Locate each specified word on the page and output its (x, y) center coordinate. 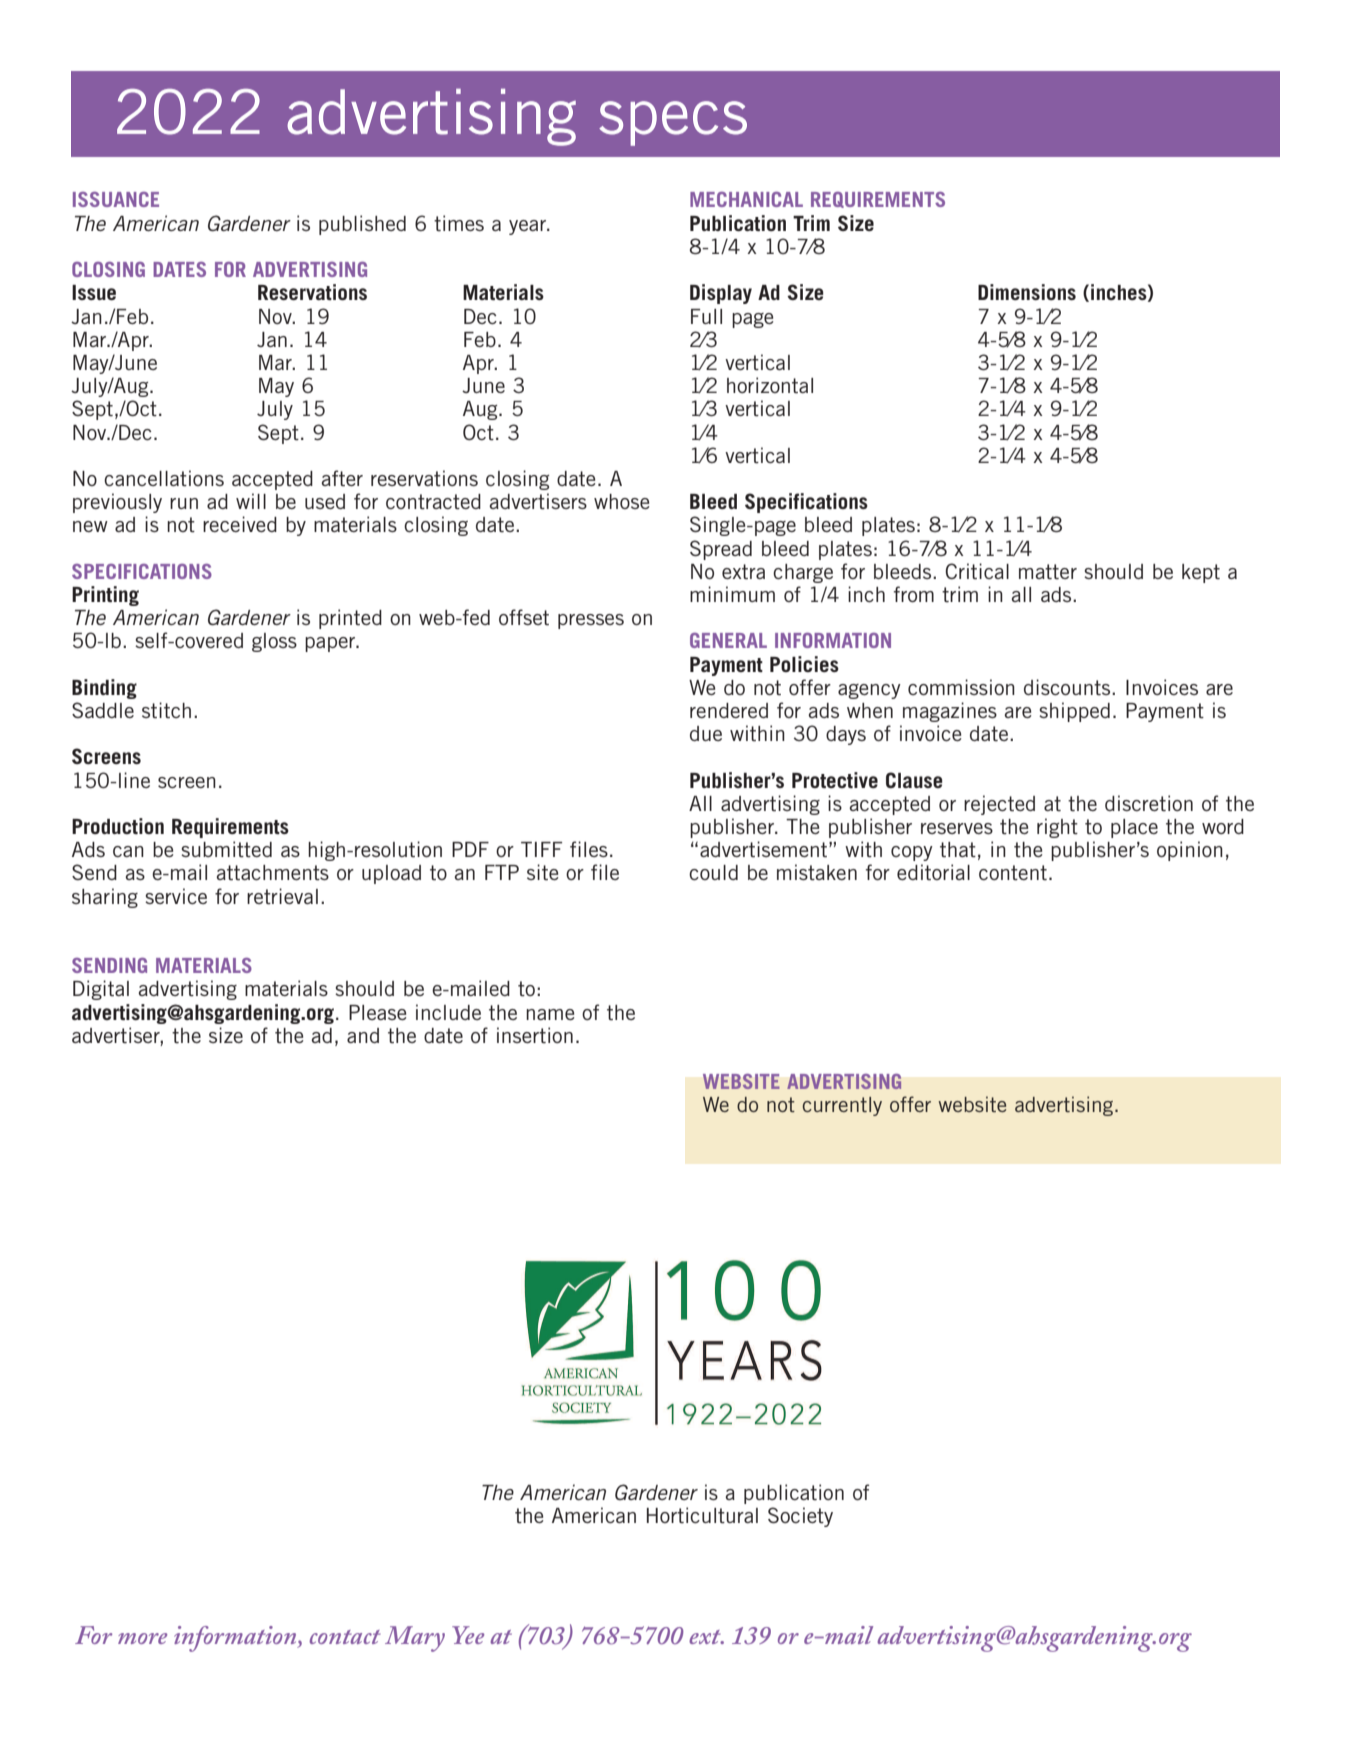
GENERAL (728, 640)
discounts (1068, 687)
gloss (274, 642)
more (142, 1638)
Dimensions (1027, 292)
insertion (535, 1035)
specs (673, 123)
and (363, 1035)
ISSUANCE (116, 199)
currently (842, 1106)
